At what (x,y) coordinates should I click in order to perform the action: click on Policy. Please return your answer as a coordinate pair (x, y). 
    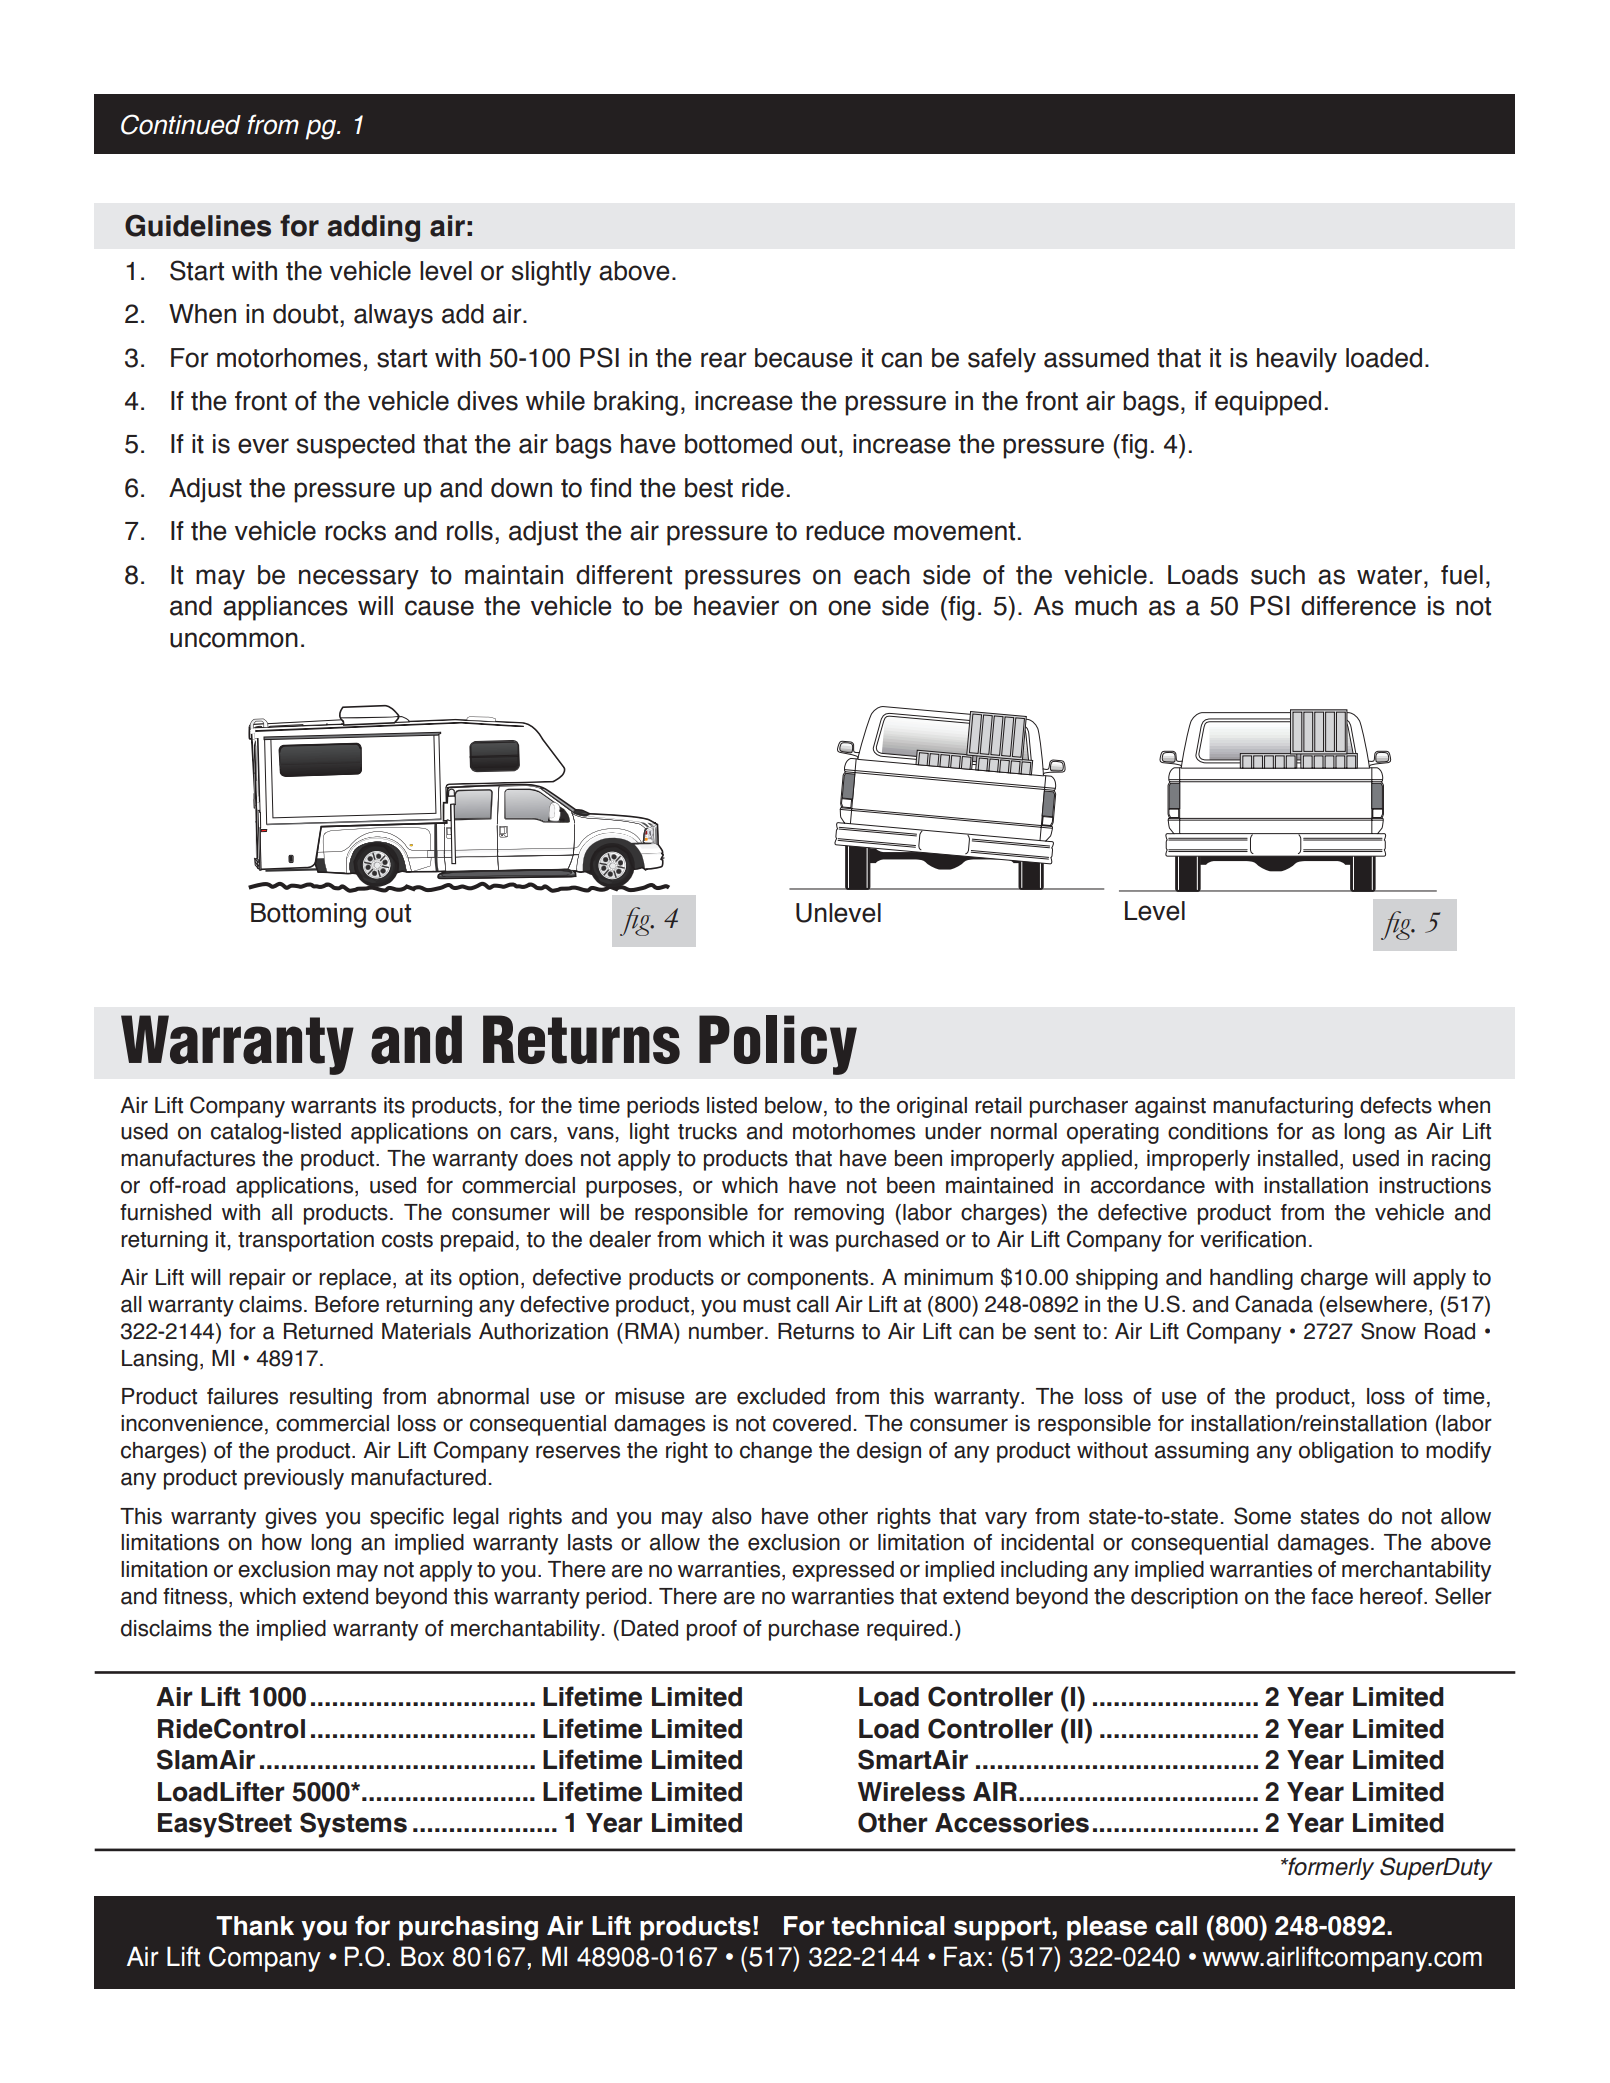
    Looking at the image, I should click on (778, 1045).
